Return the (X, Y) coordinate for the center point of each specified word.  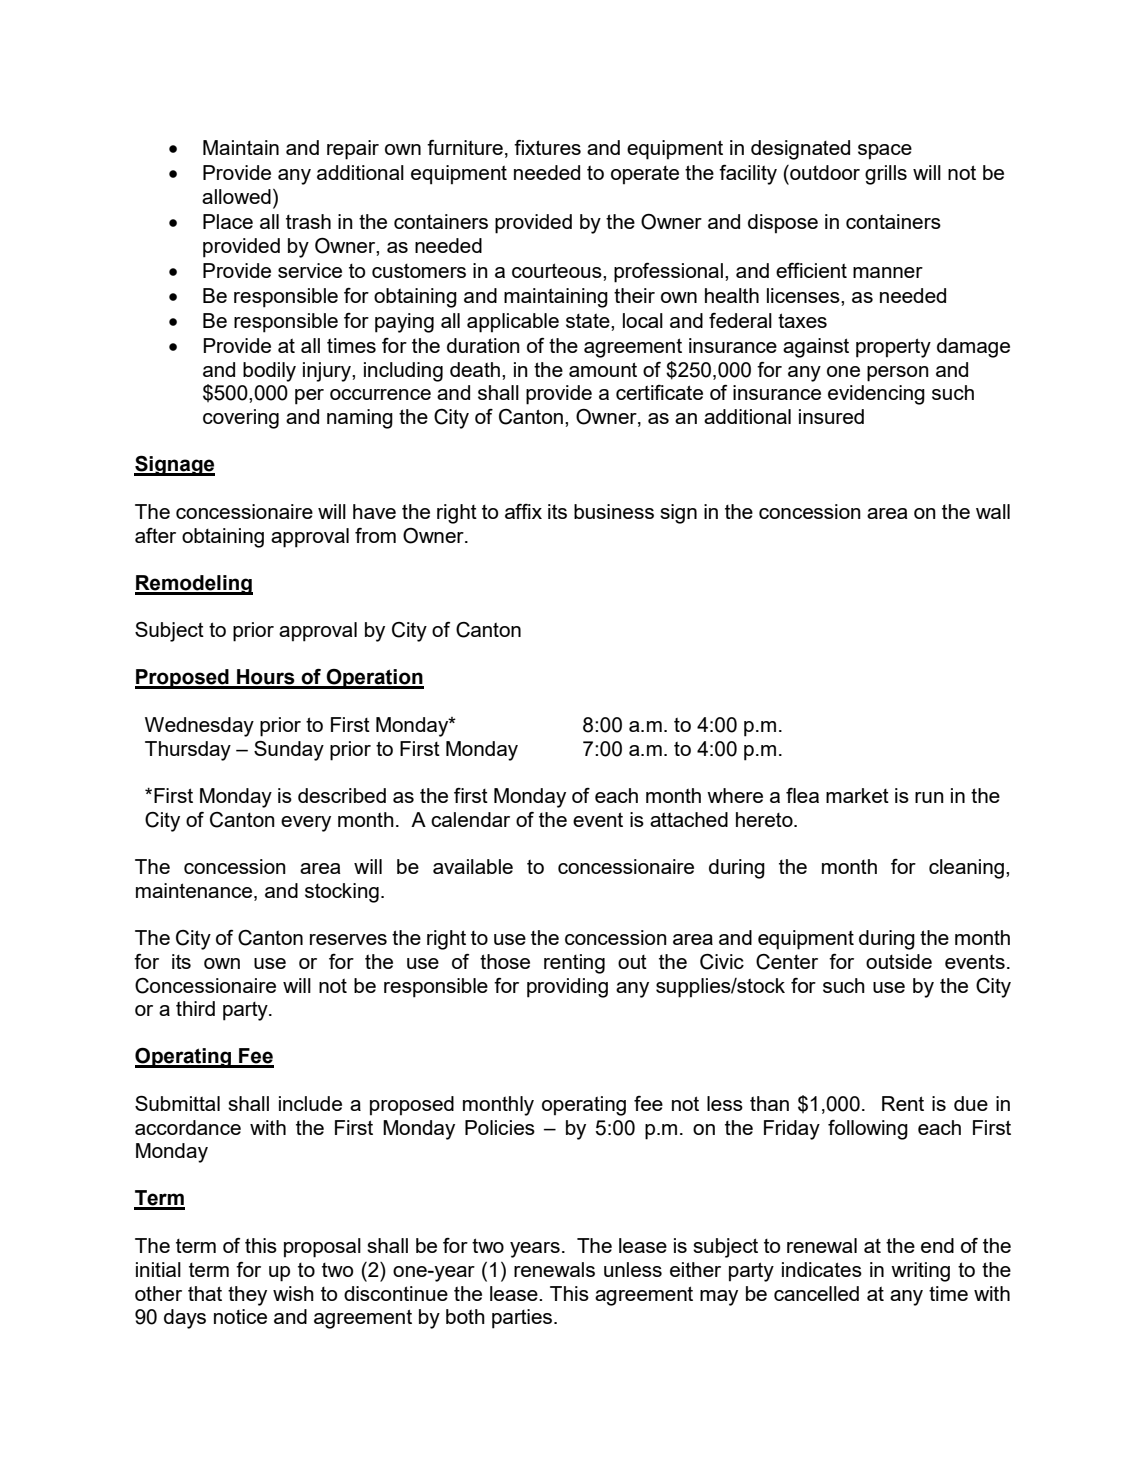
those (505, 961)
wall (993, 511)
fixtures (547, 147)
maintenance (195, 892)
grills (886, 175)
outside (899, 961)
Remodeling (194, 585)
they (247, 1296)
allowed (236, 196)
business (614, 511)
